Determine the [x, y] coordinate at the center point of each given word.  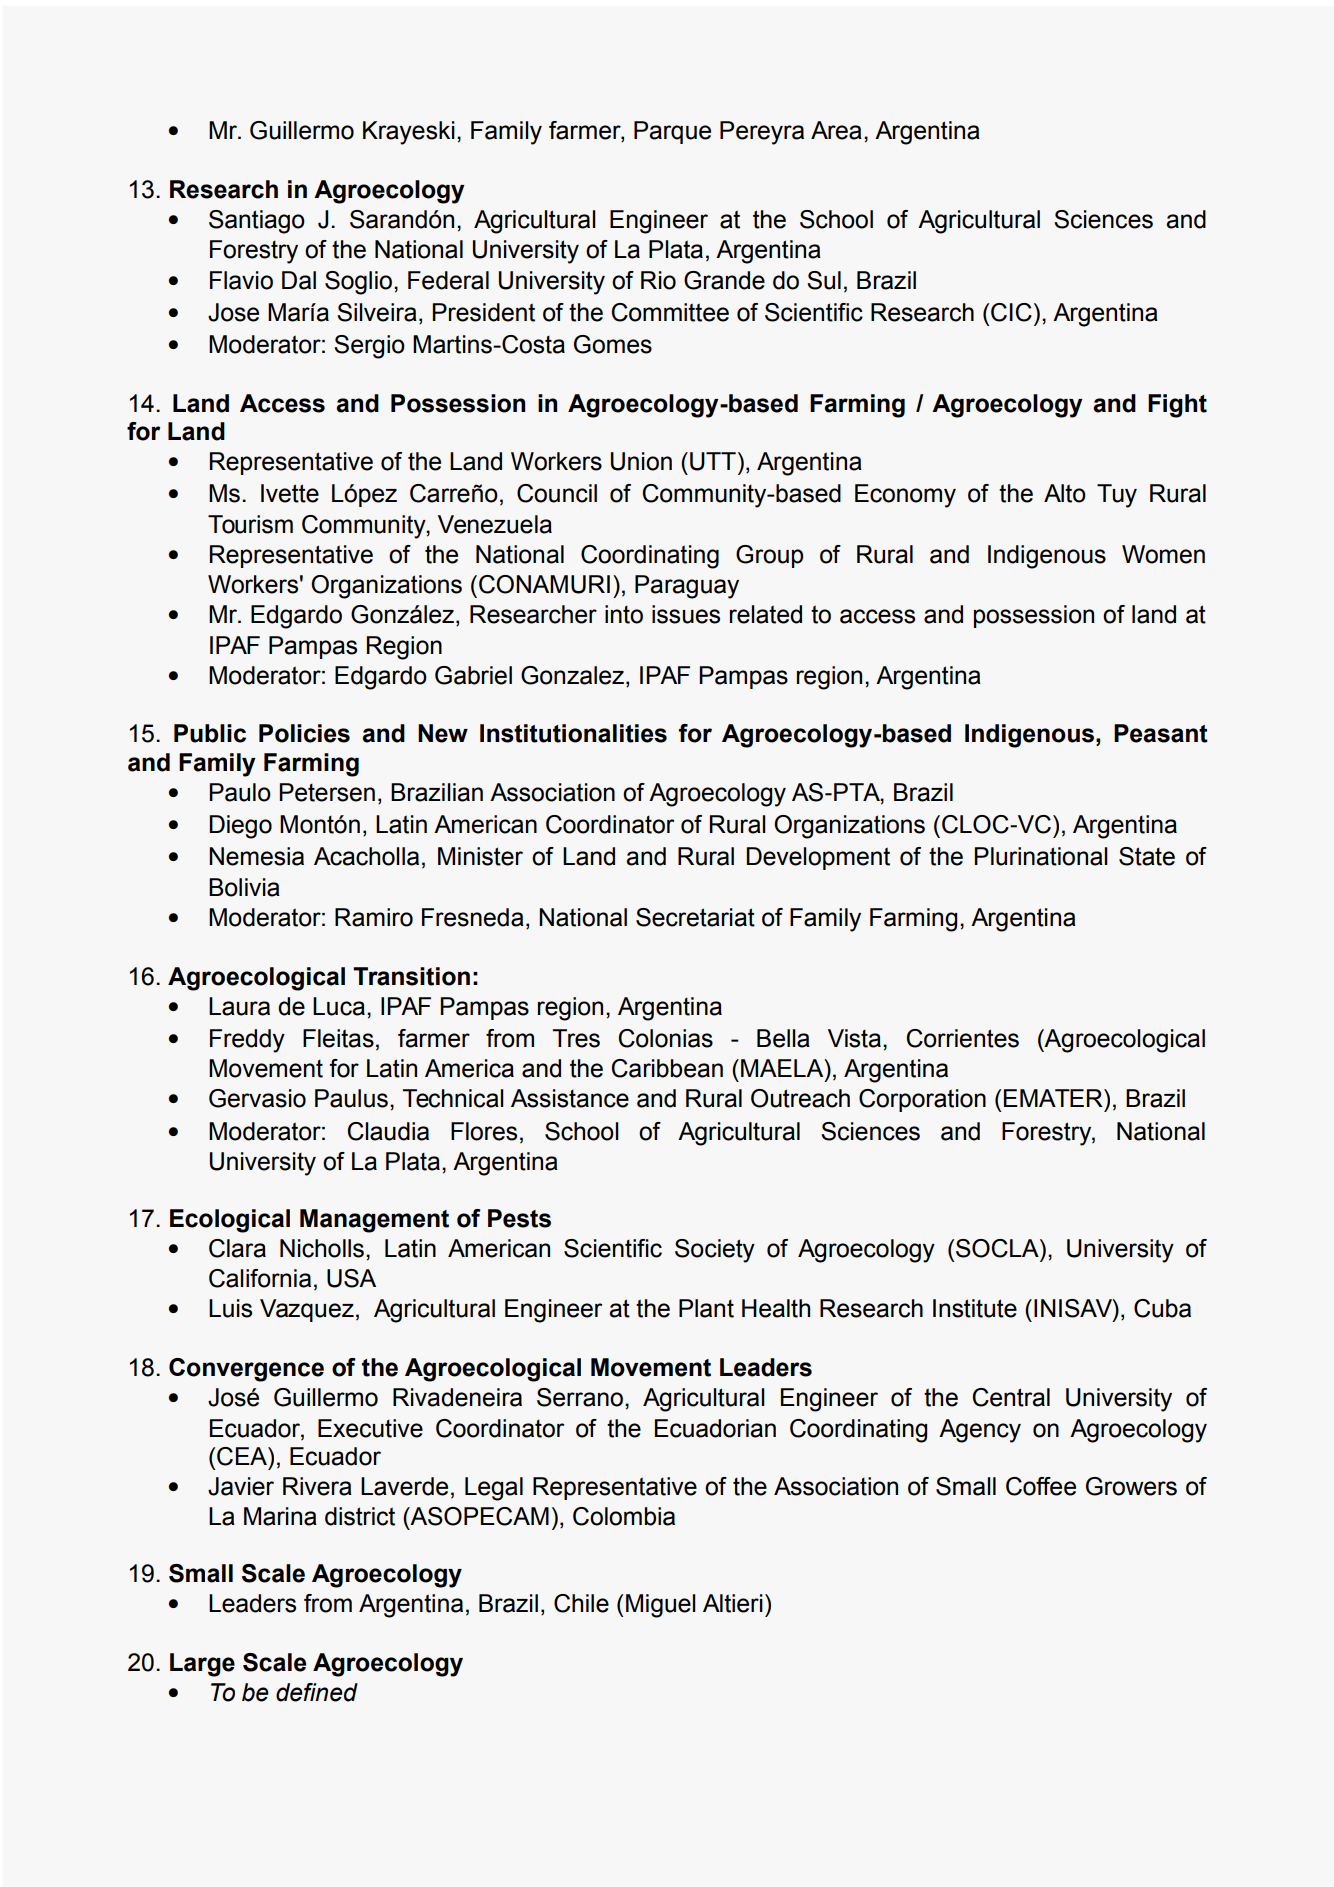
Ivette [290, 493]
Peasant [1161, 733]
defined [317, 1692]
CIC [1011, 312]
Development [818, 858]
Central [1011, 1397]
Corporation [922, 1100]
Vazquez [307, 1310]
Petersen [327, 792]
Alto [1065, 493]
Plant [706, 1308]
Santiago [257, 222]
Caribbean [667, 1068]
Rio [658, 280]
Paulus [351, 1098]
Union [641, 461]
